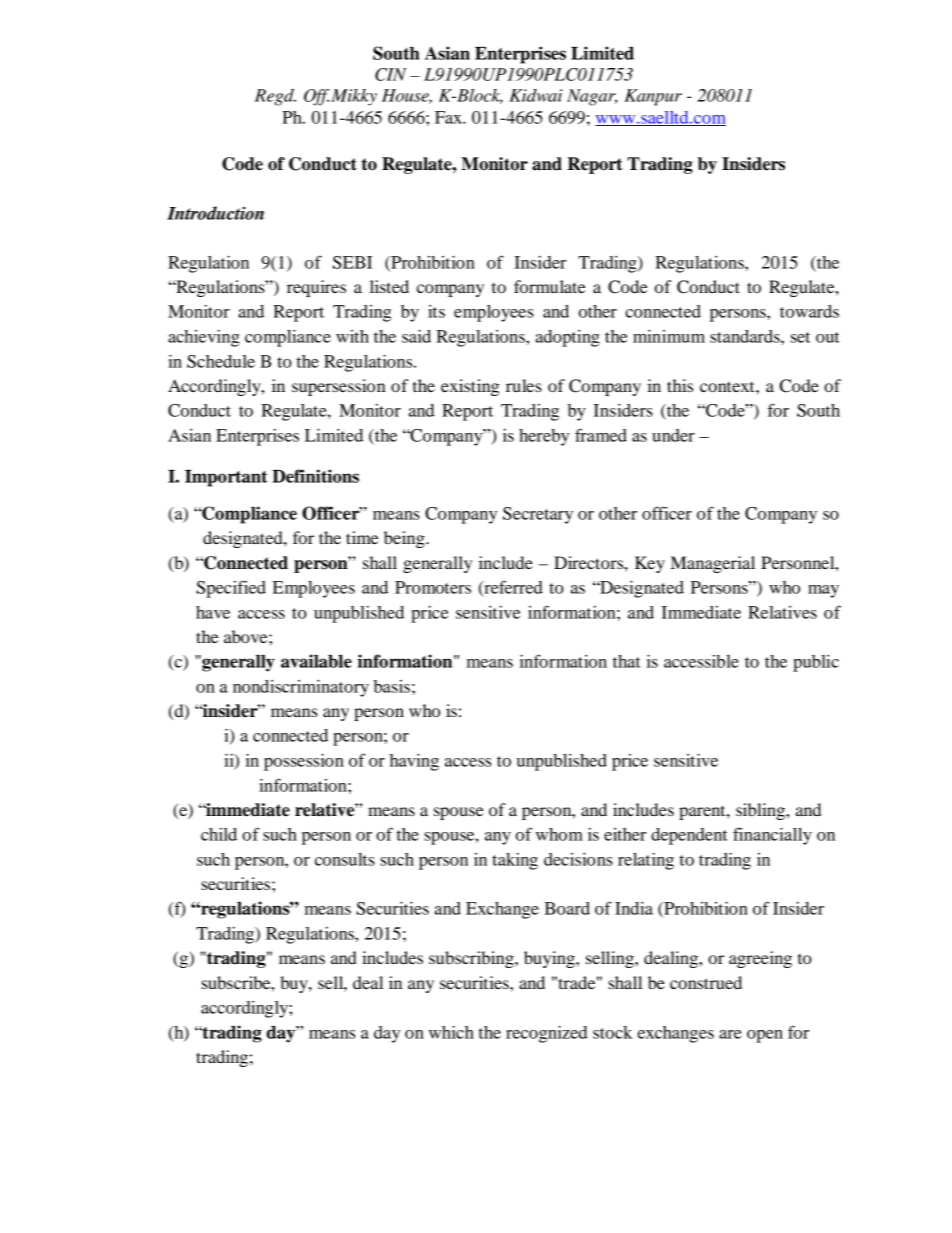  Describe the element at coordinates (316, 661) in the image. I see `available` at that location.
